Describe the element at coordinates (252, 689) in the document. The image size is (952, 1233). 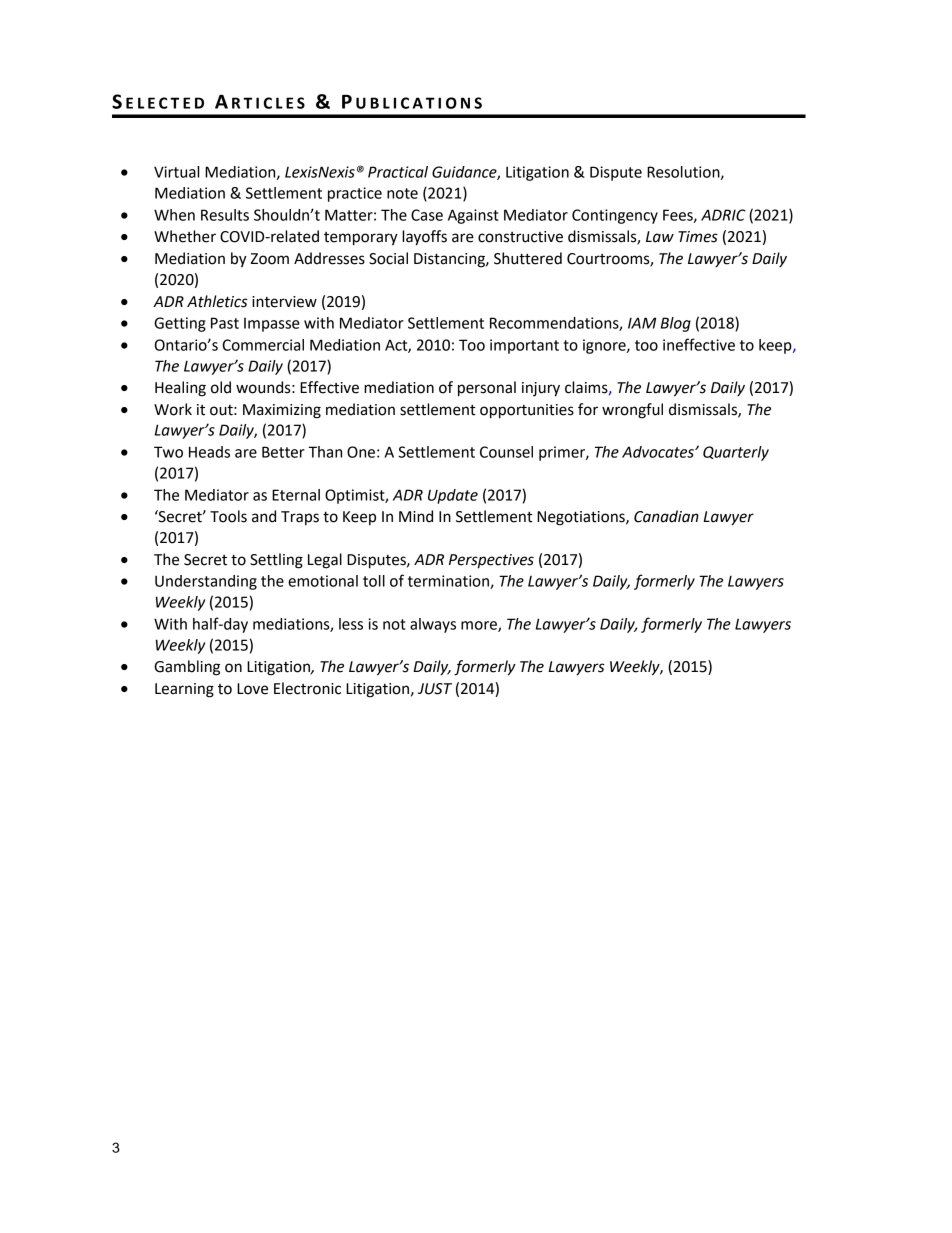
I see `Love` at that location.
